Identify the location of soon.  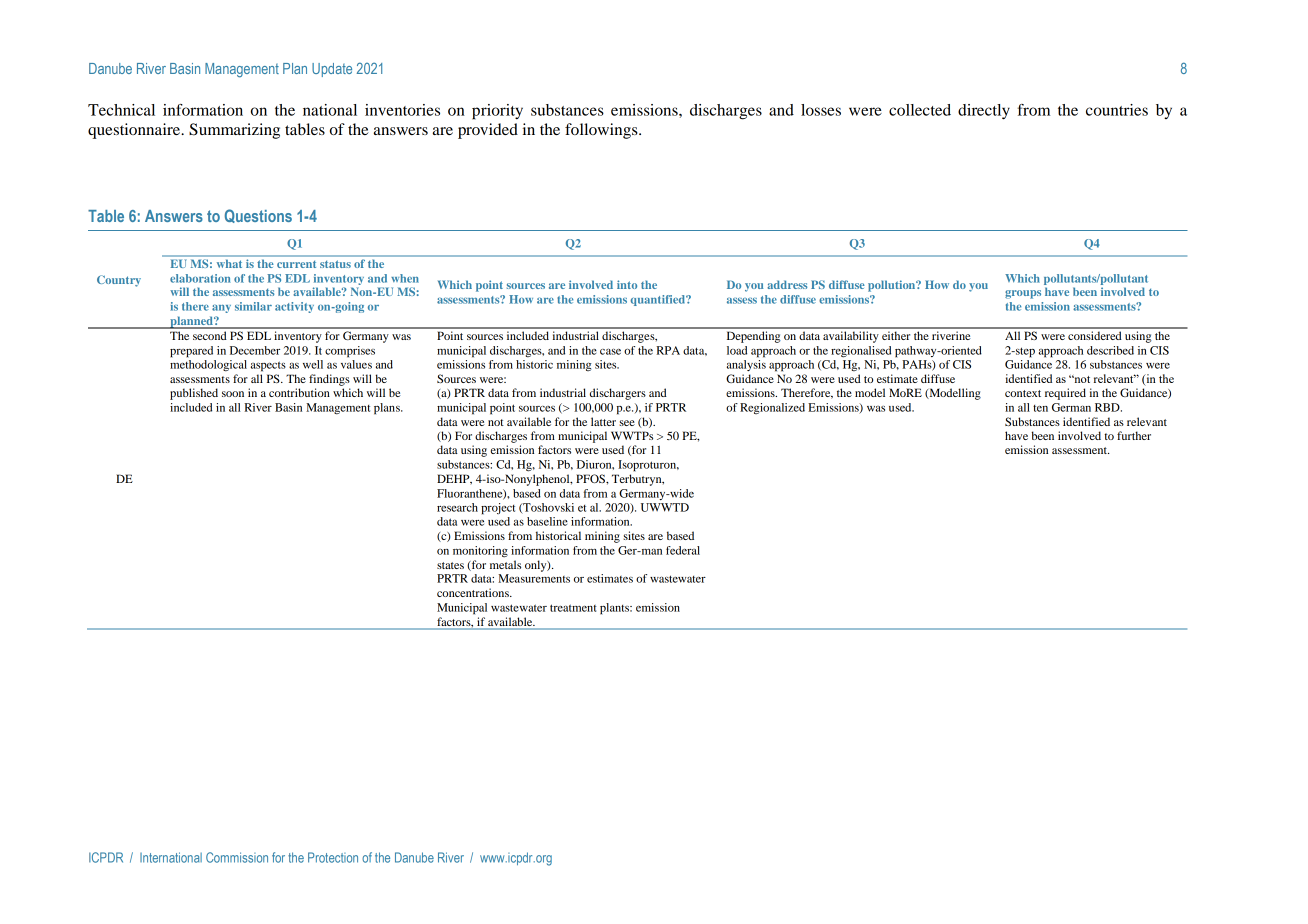
(233, 394).
